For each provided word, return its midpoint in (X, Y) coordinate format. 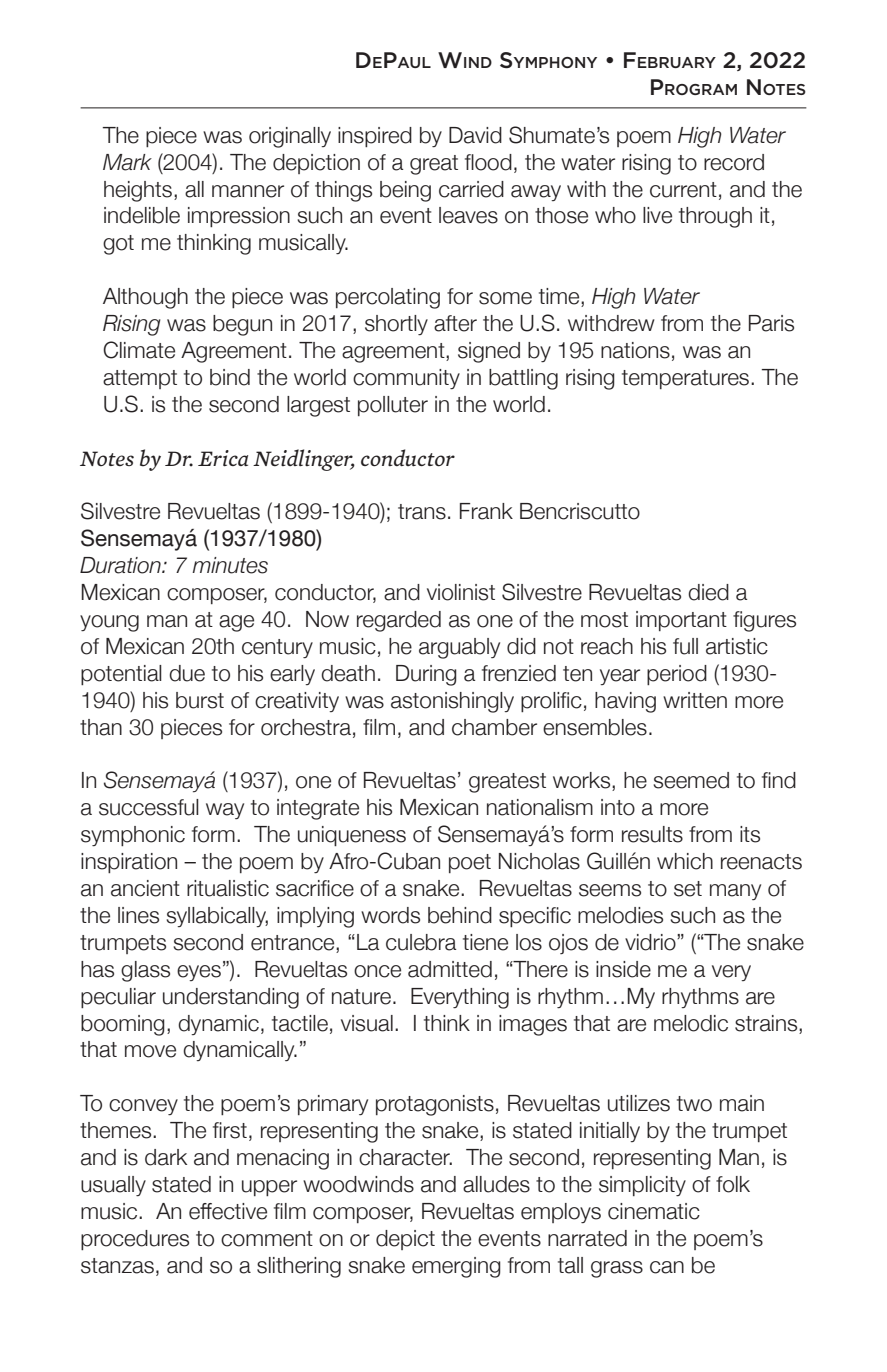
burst (200, 700)
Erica (223, 458)
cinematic (654, 1211)
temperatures (687, 379)
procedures (135, 1240)
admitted (450, 969)
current (683, 190)
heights (138, 191)
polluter (393, 406)
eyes (199, 973)
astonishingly (452, 702)
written (695, 700)
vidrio (651, 942)
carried (471, 189)
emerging (456, 1267)
